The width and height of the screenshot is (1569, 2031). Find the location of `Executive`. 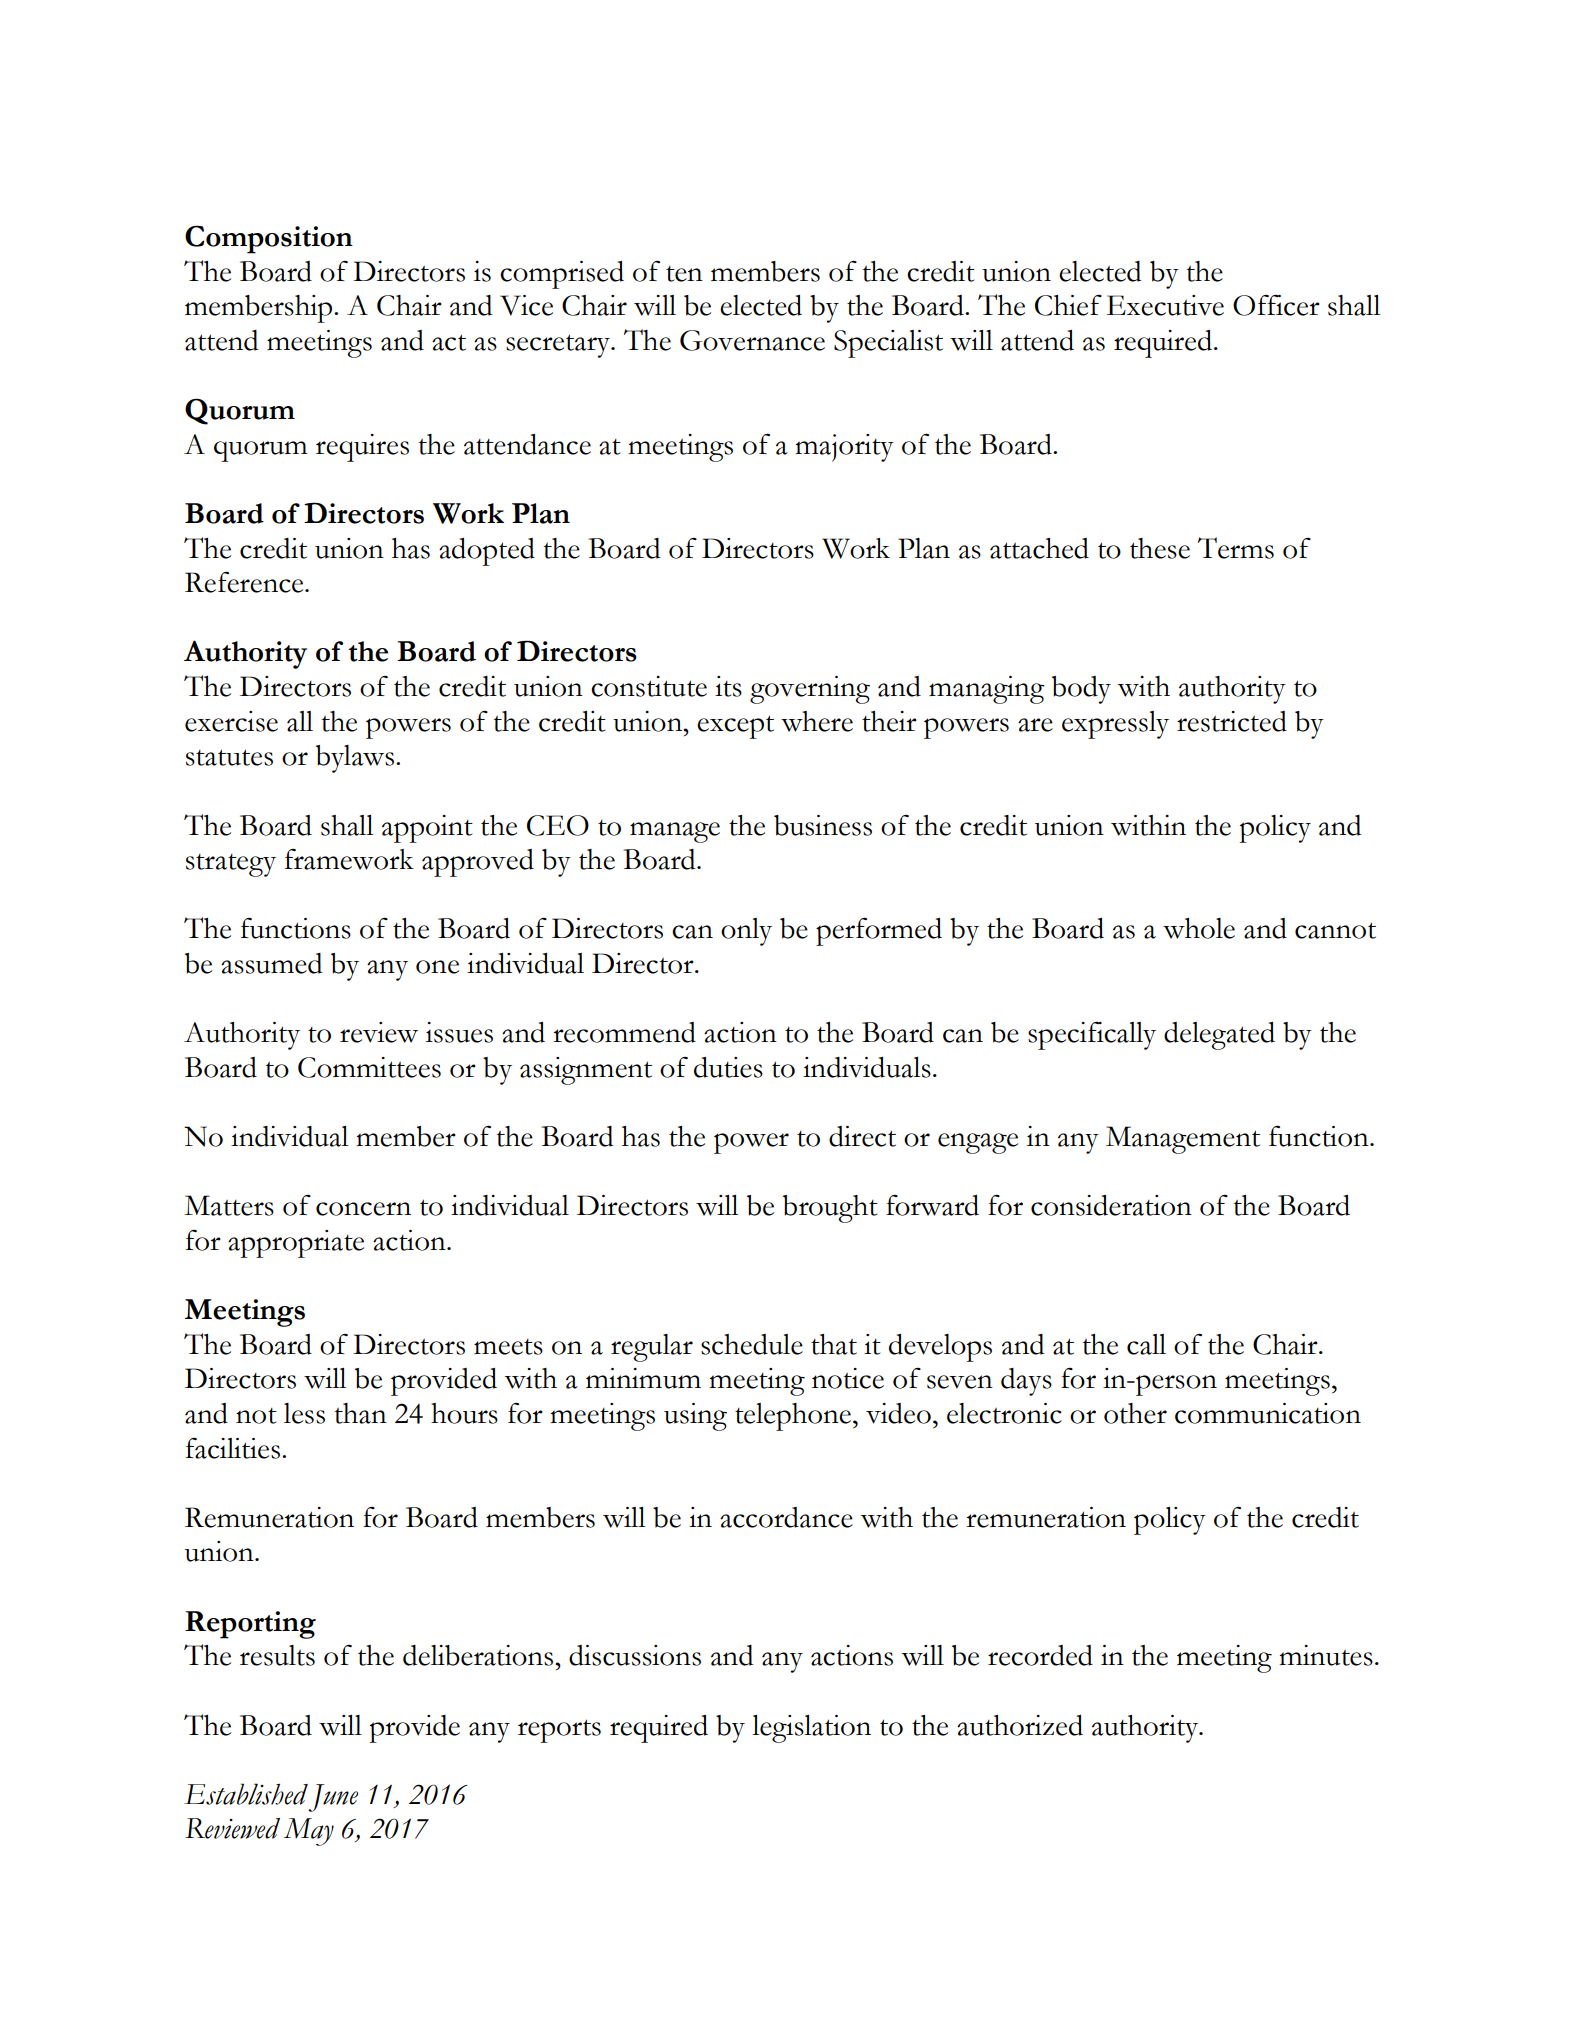

Executive is located at coordinates (1165, 305).
